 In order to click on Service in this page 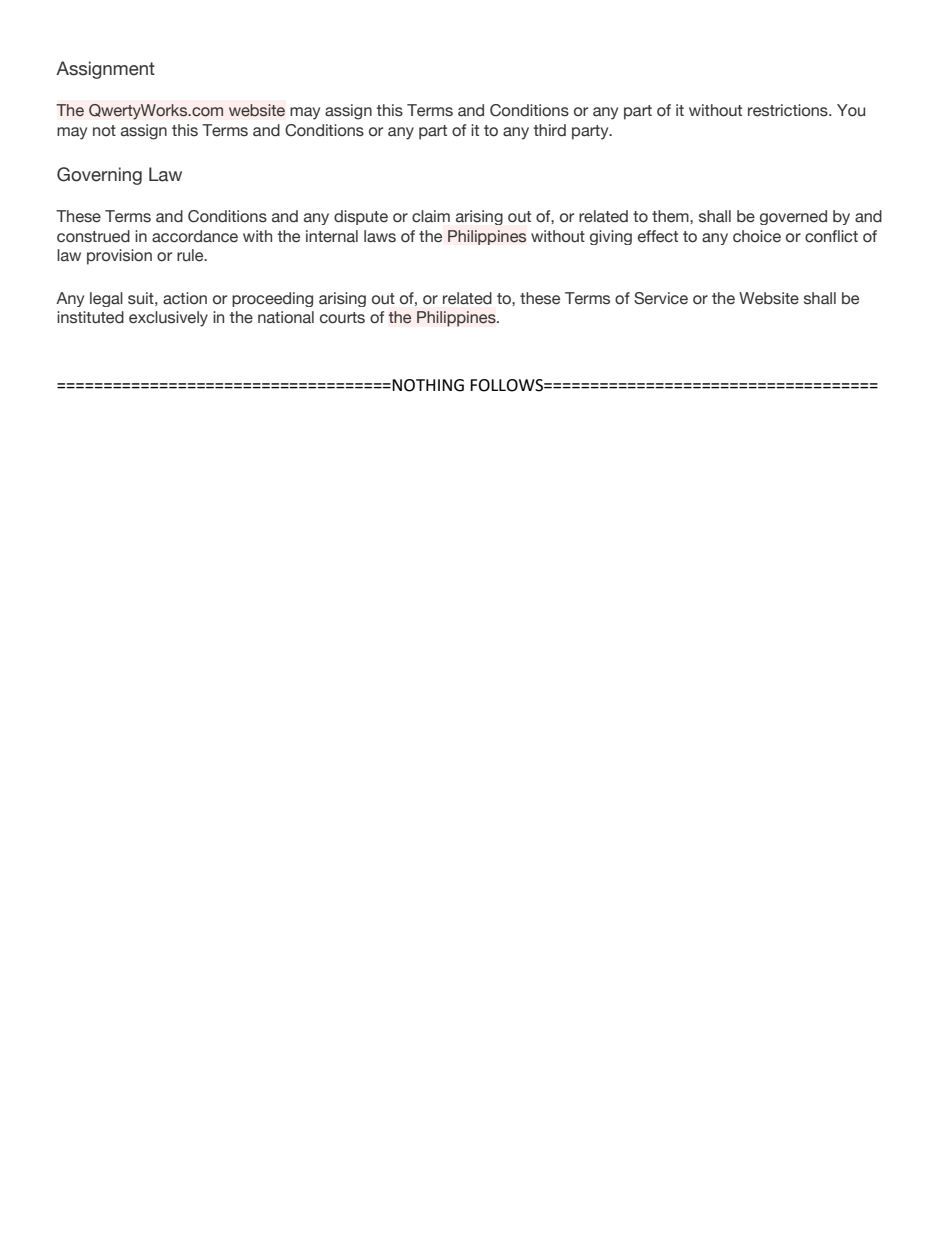, I will do `click(661, 298)`.
